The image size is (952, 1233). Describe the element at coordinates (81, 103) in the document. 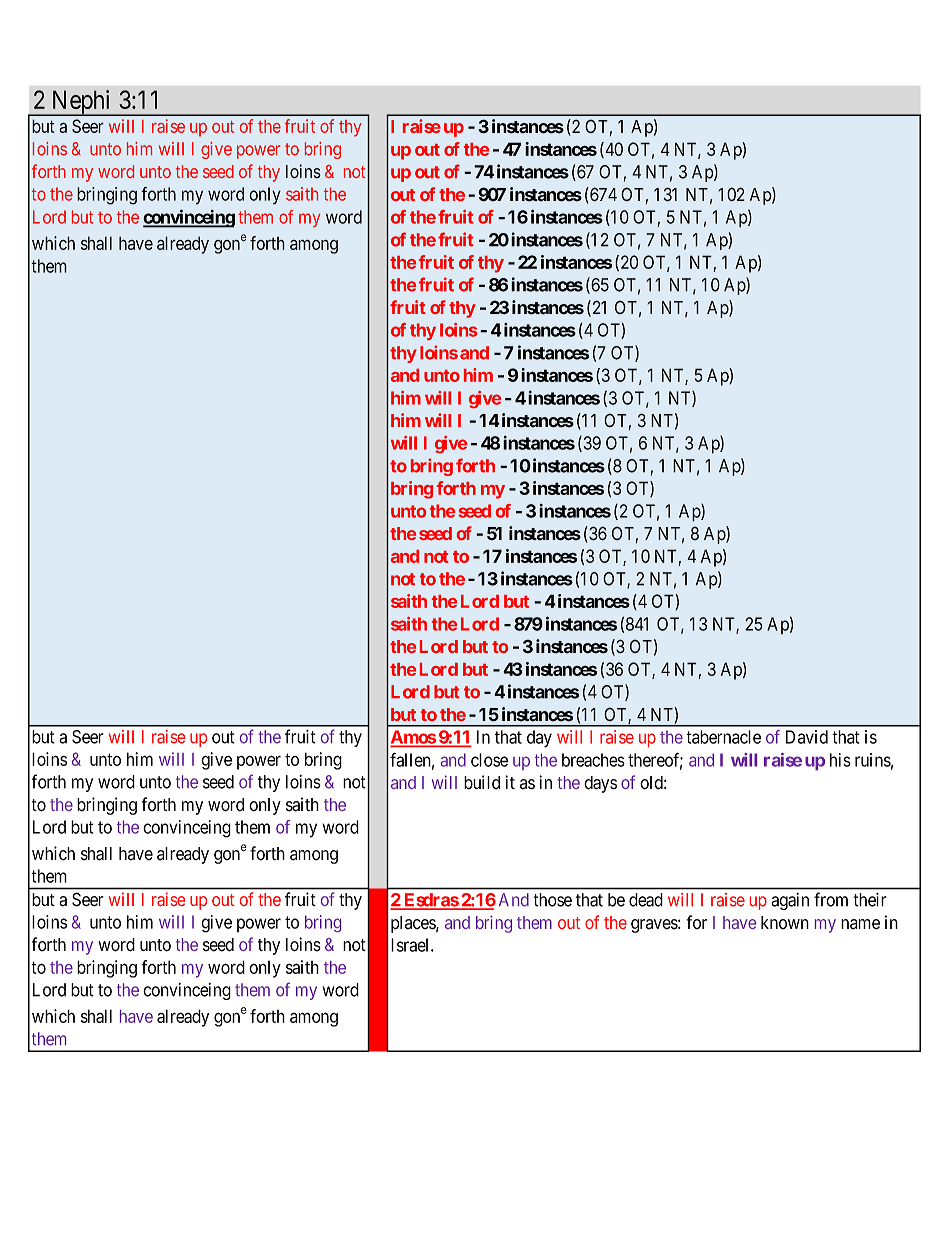

I see `Nephi` at that location.
